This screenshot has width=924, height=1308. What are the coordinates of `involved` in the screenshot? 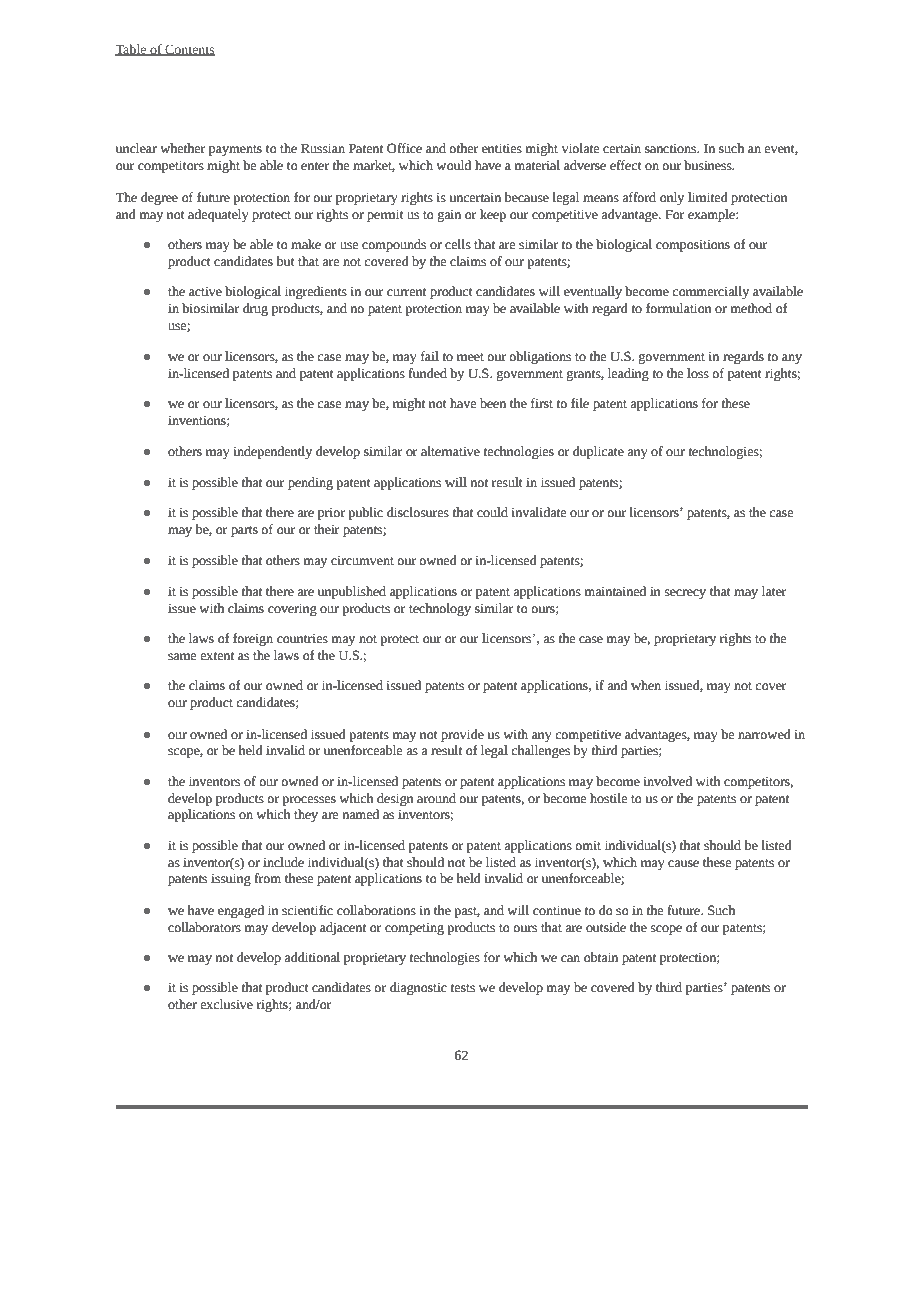 It's located at (667, 781).
